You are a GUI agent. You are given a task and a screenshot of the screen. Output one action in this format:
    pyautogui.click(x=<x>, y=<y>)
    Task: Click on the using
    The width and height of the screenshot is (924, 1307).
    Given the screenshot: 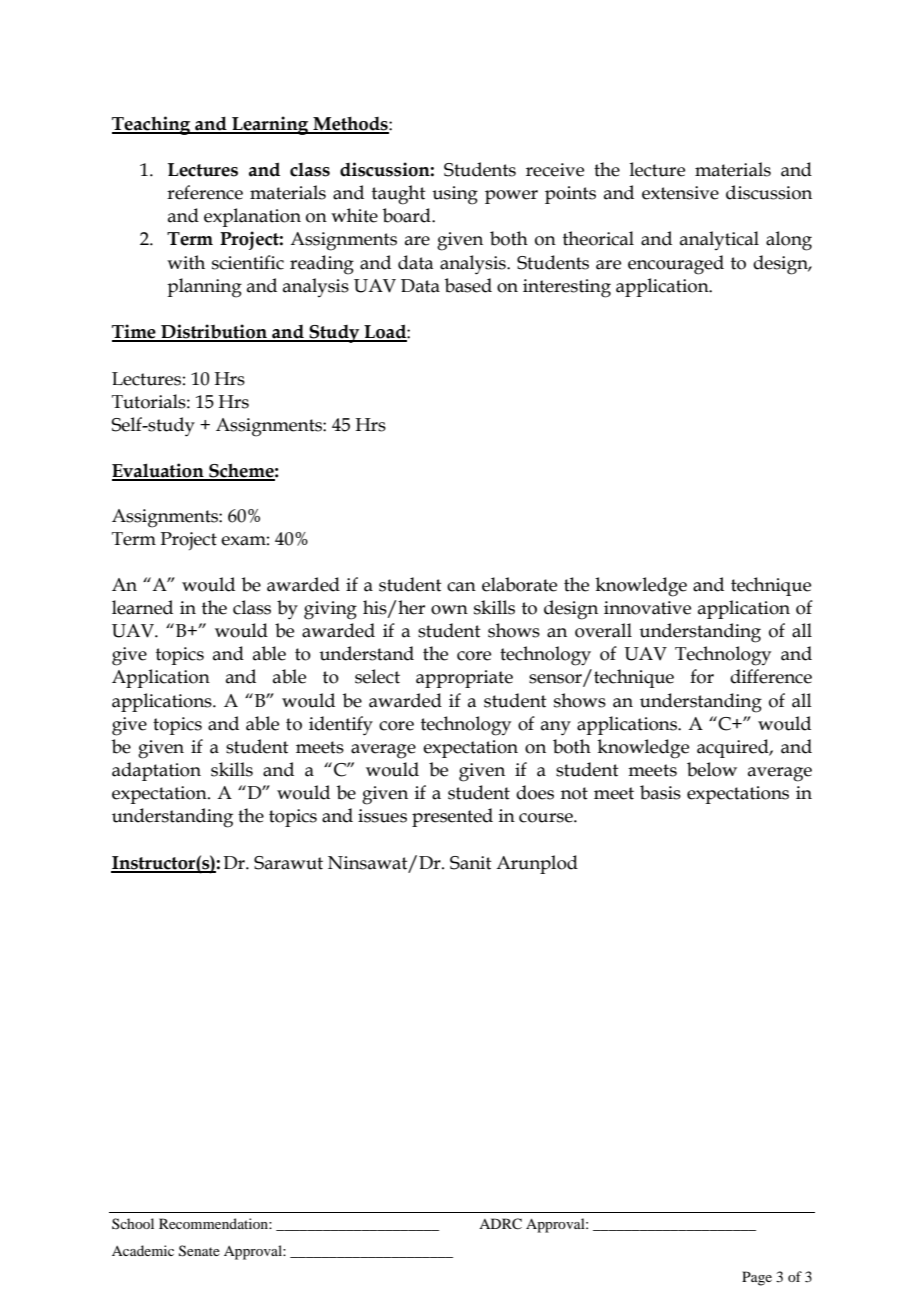 What is the action you would take?
    pyautogui.click(x=455, y=195)
